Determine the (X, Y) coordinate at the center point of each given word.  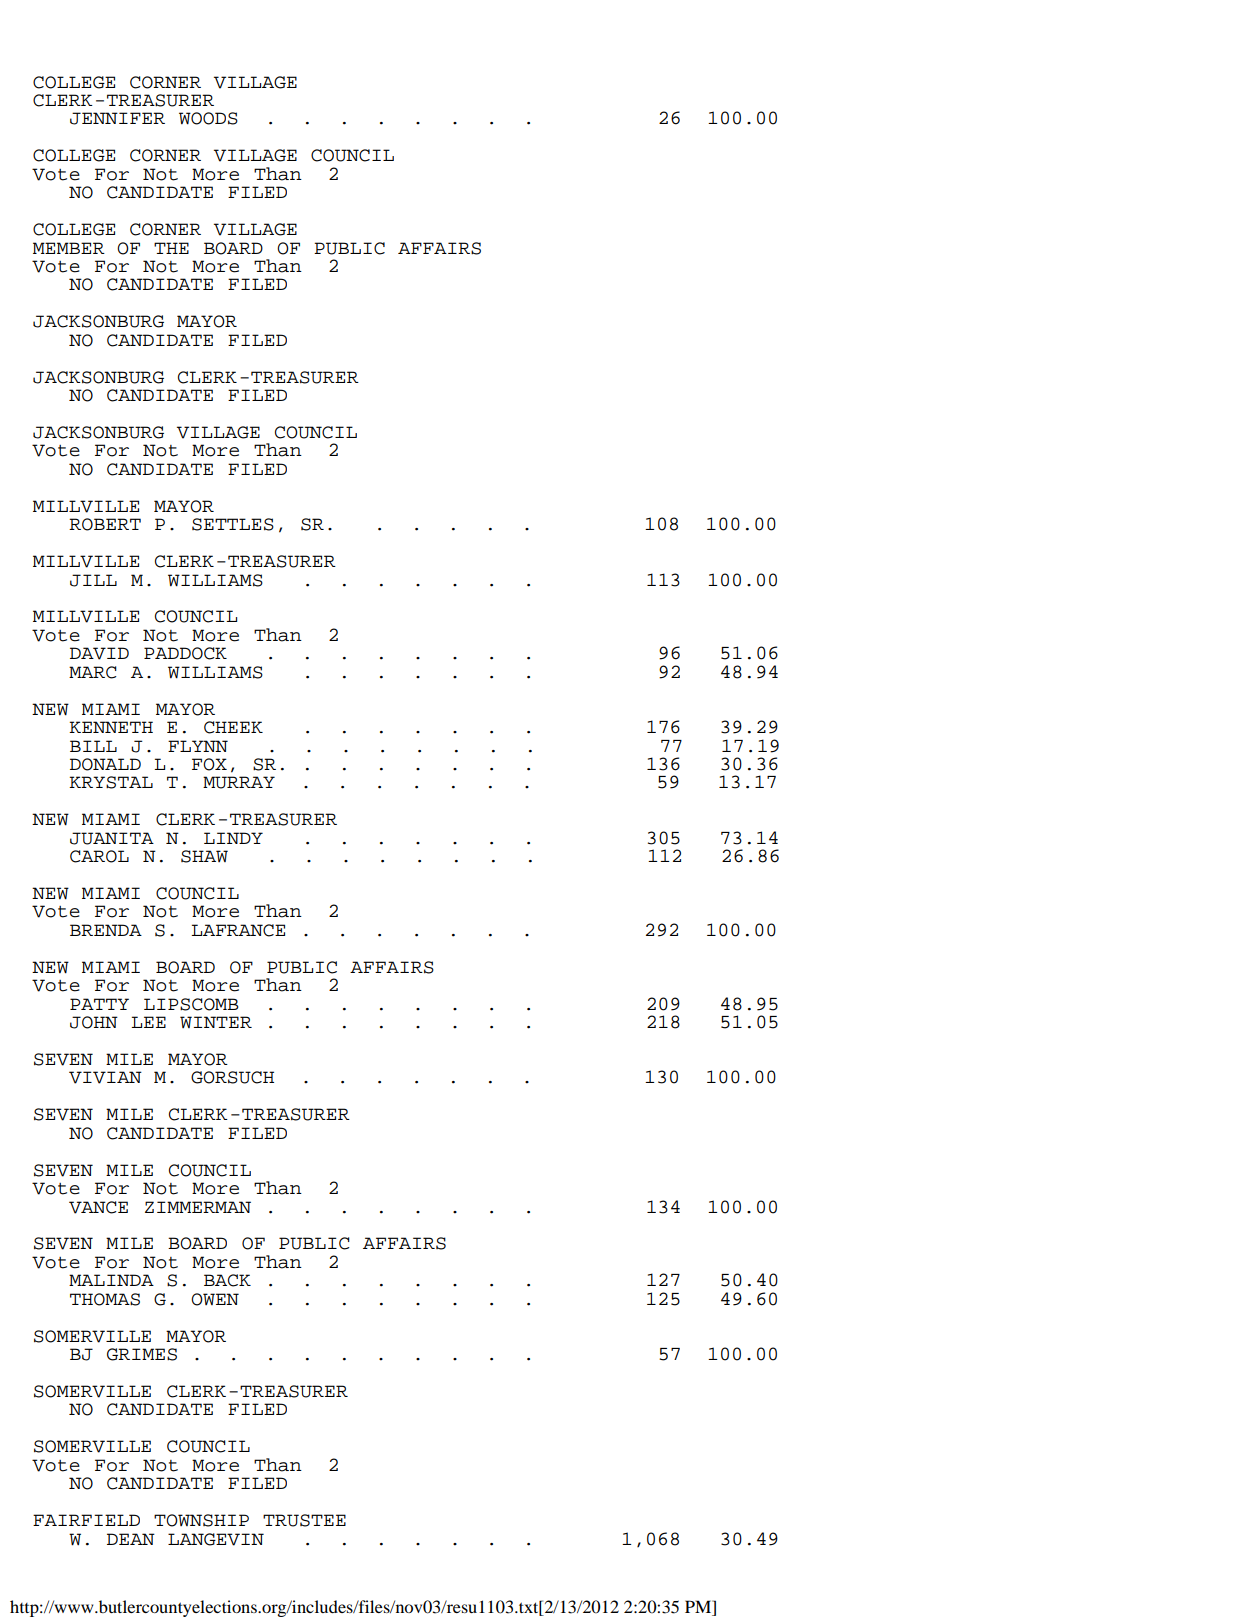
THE (171, 248)
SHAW (204, 856)
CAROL (99, 856)
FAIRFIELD (86, 1520)
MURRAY (239, 782)
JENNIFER (117, 118)
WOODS (208, 118)
